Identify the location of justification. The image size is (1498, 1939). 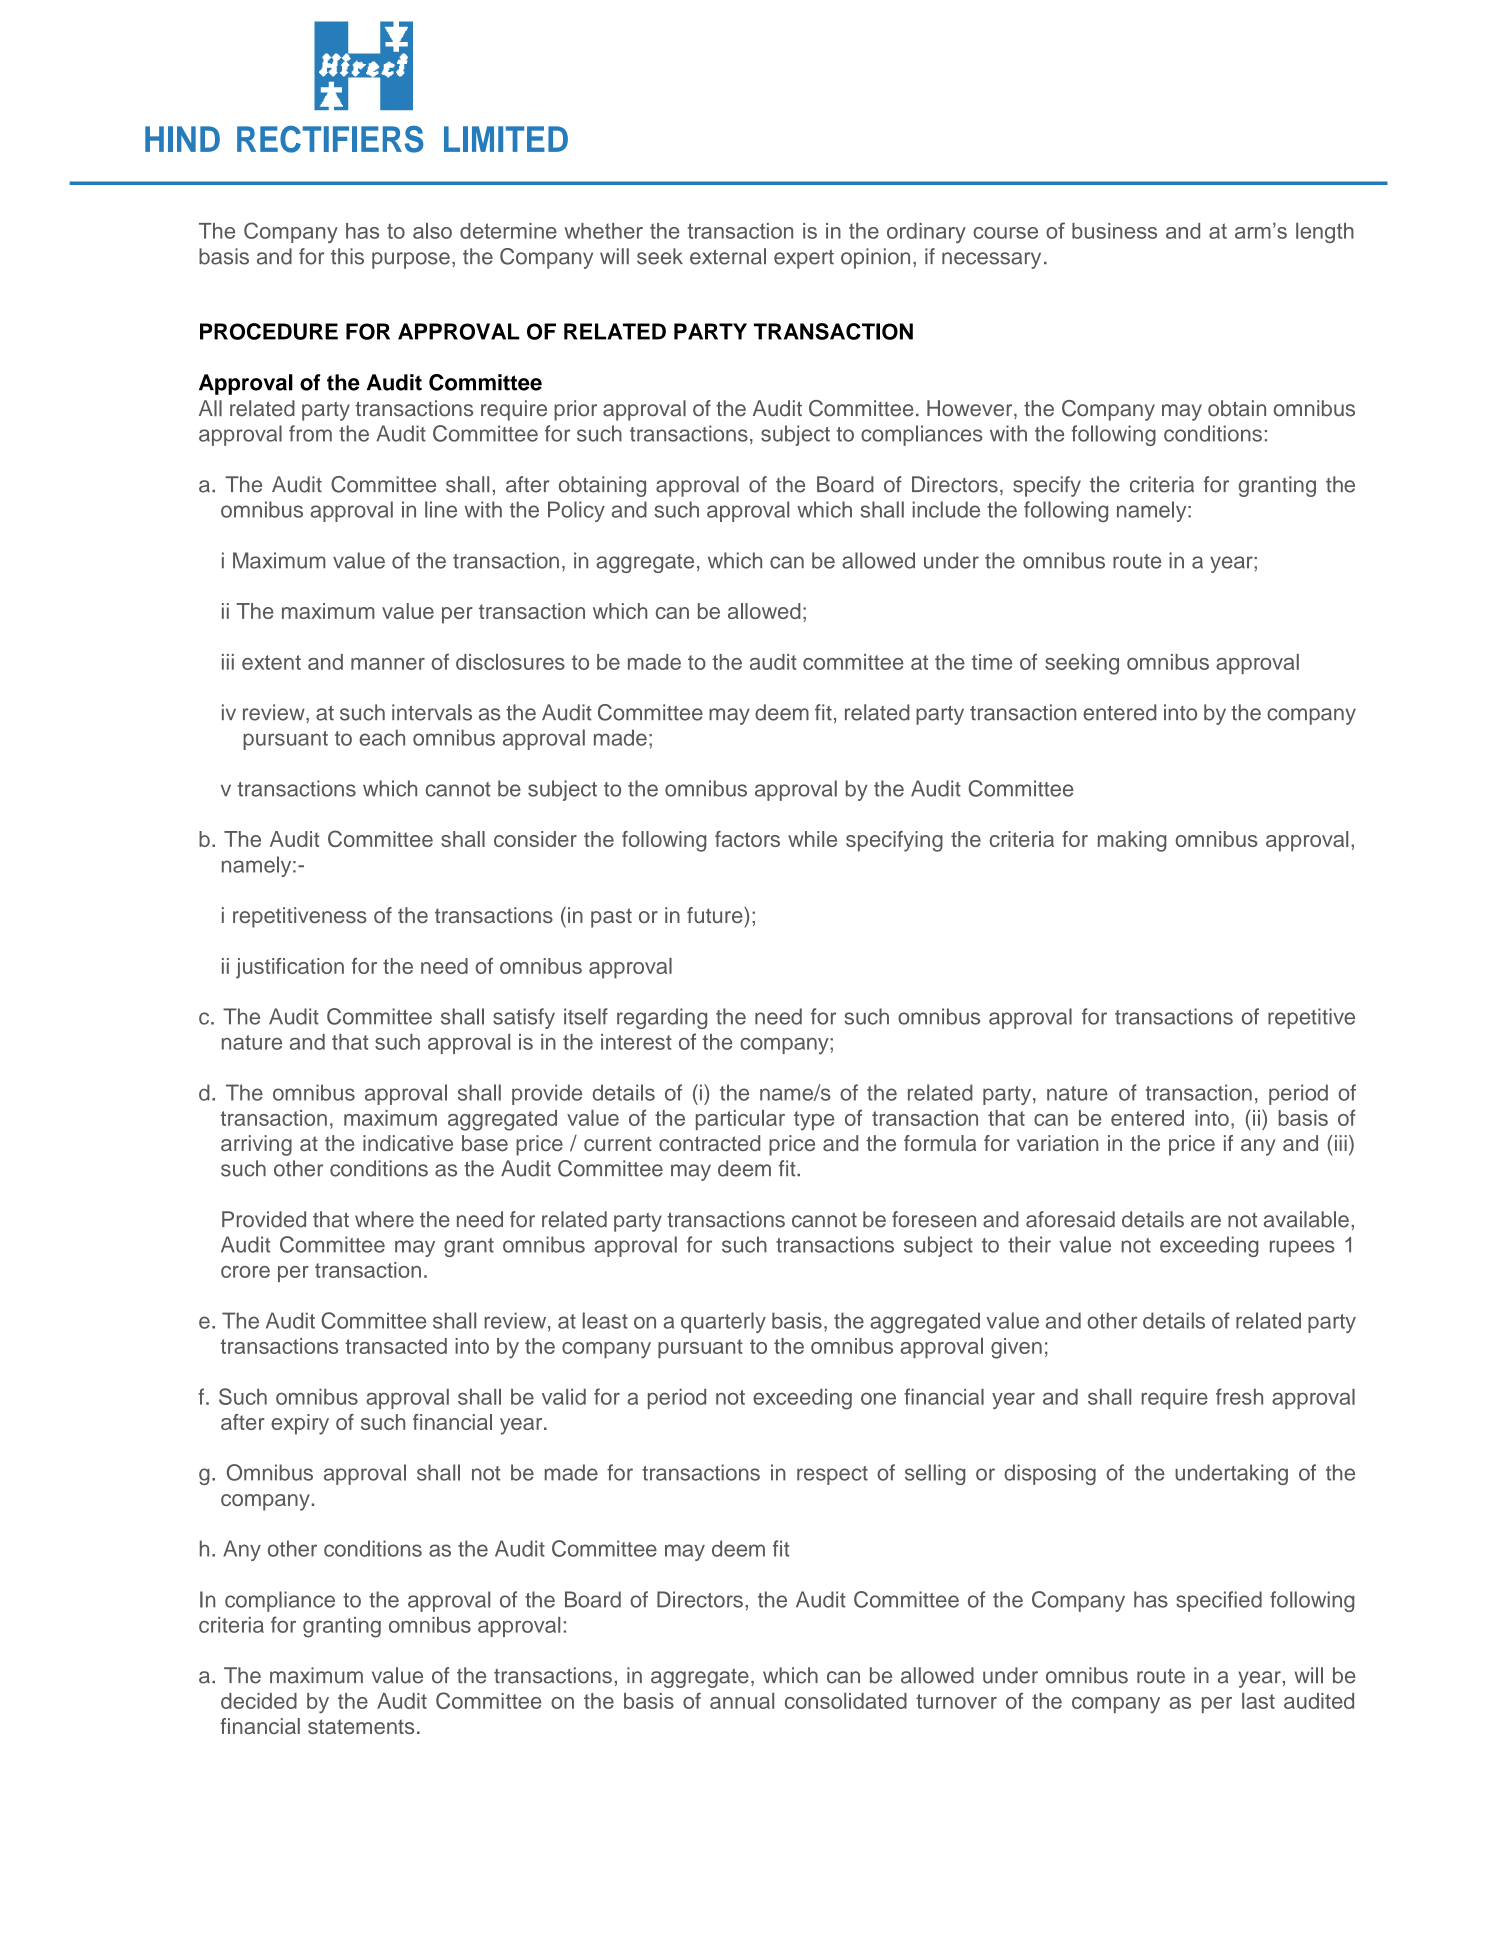
(290, 968).
